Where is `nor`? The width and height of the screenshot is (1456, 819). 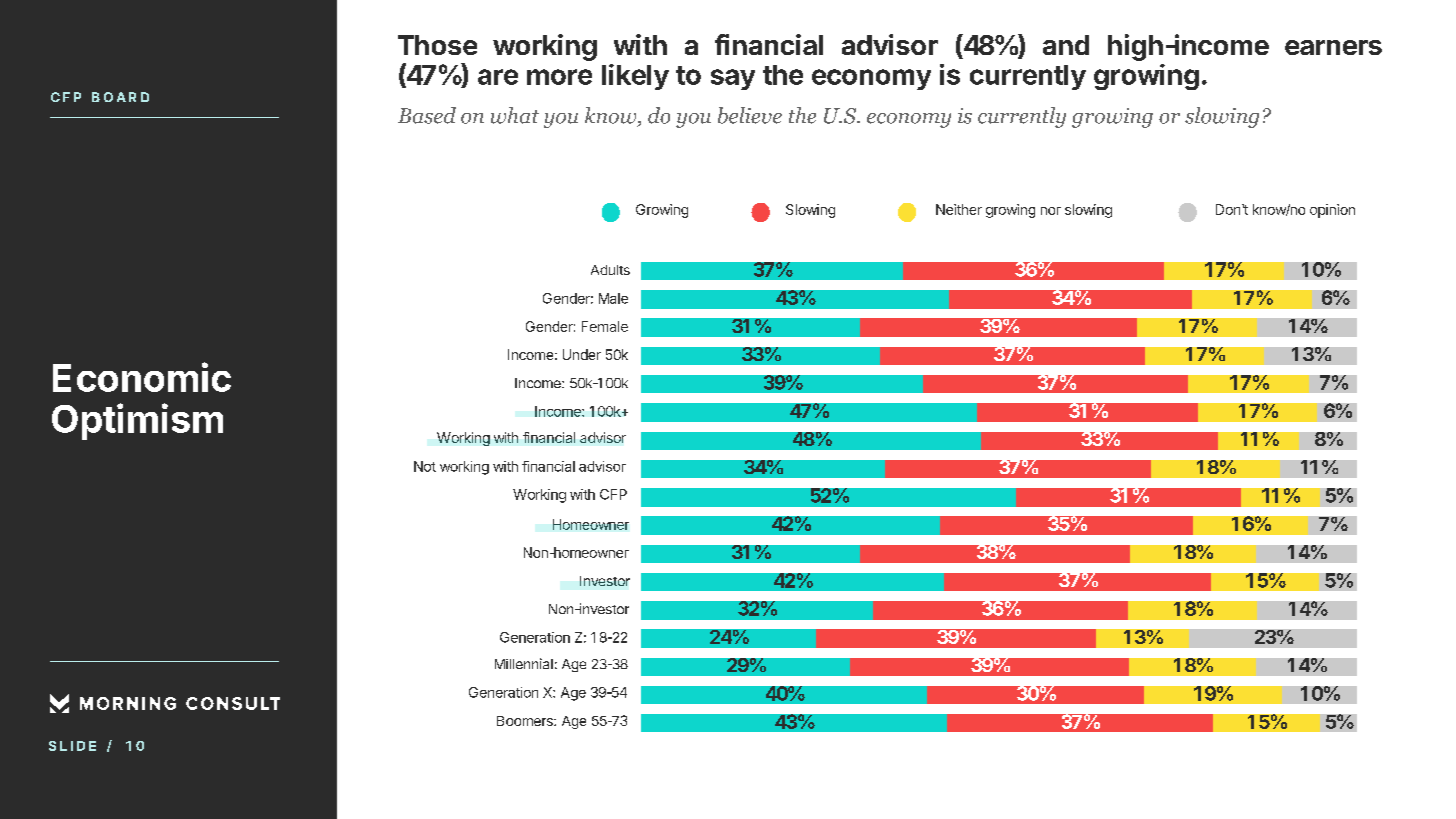
nor is located at coordinates (1051, 211).
